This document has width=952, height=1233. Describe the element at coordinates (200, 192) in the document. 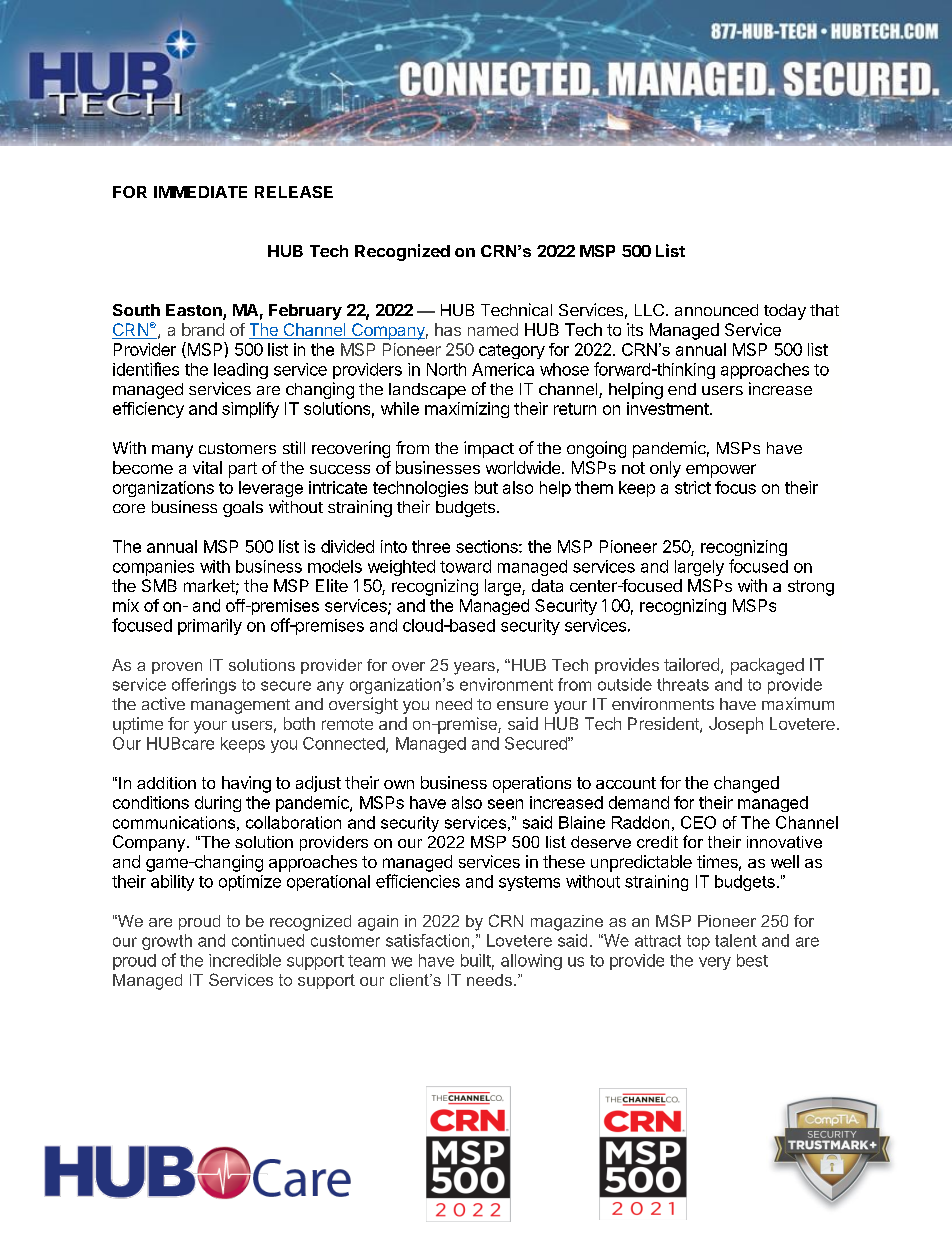

I see `IMMEDIATE` at that location.
